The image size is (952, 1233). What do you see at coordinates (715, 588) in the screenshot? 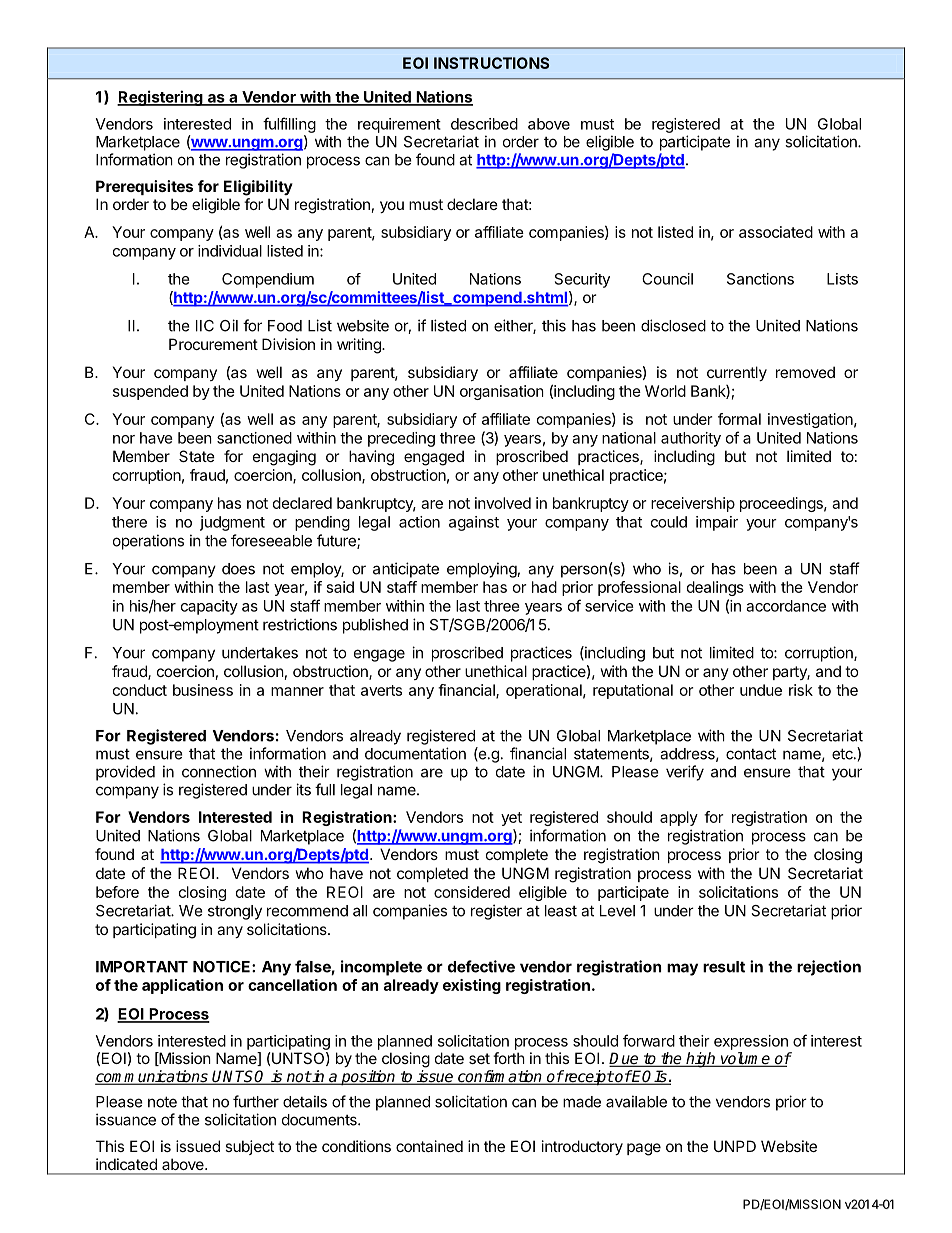
I see `dealings` at bounding box center [715, 588].
